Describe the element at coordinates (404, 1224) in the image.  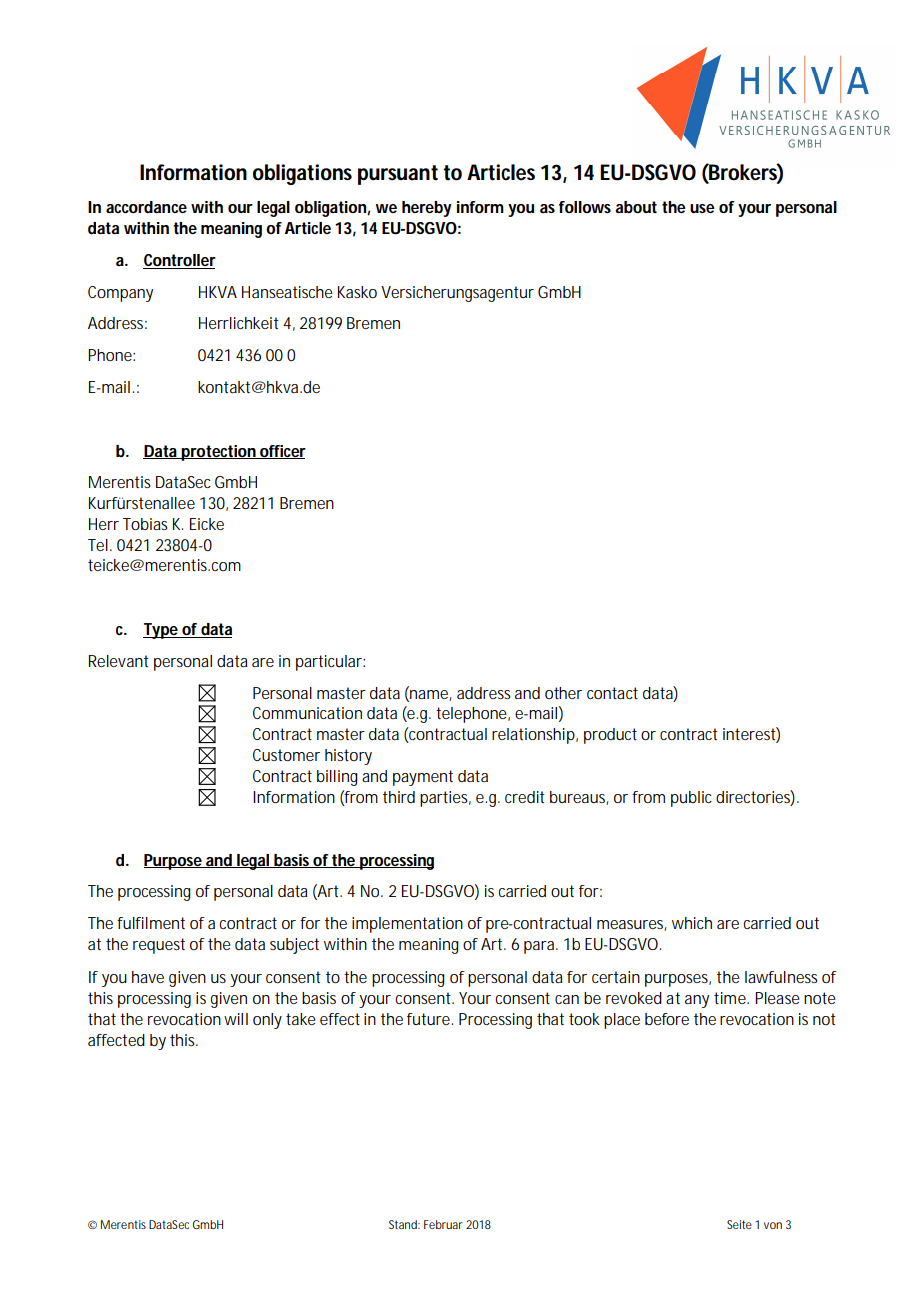
I see `Stand` at that location.
